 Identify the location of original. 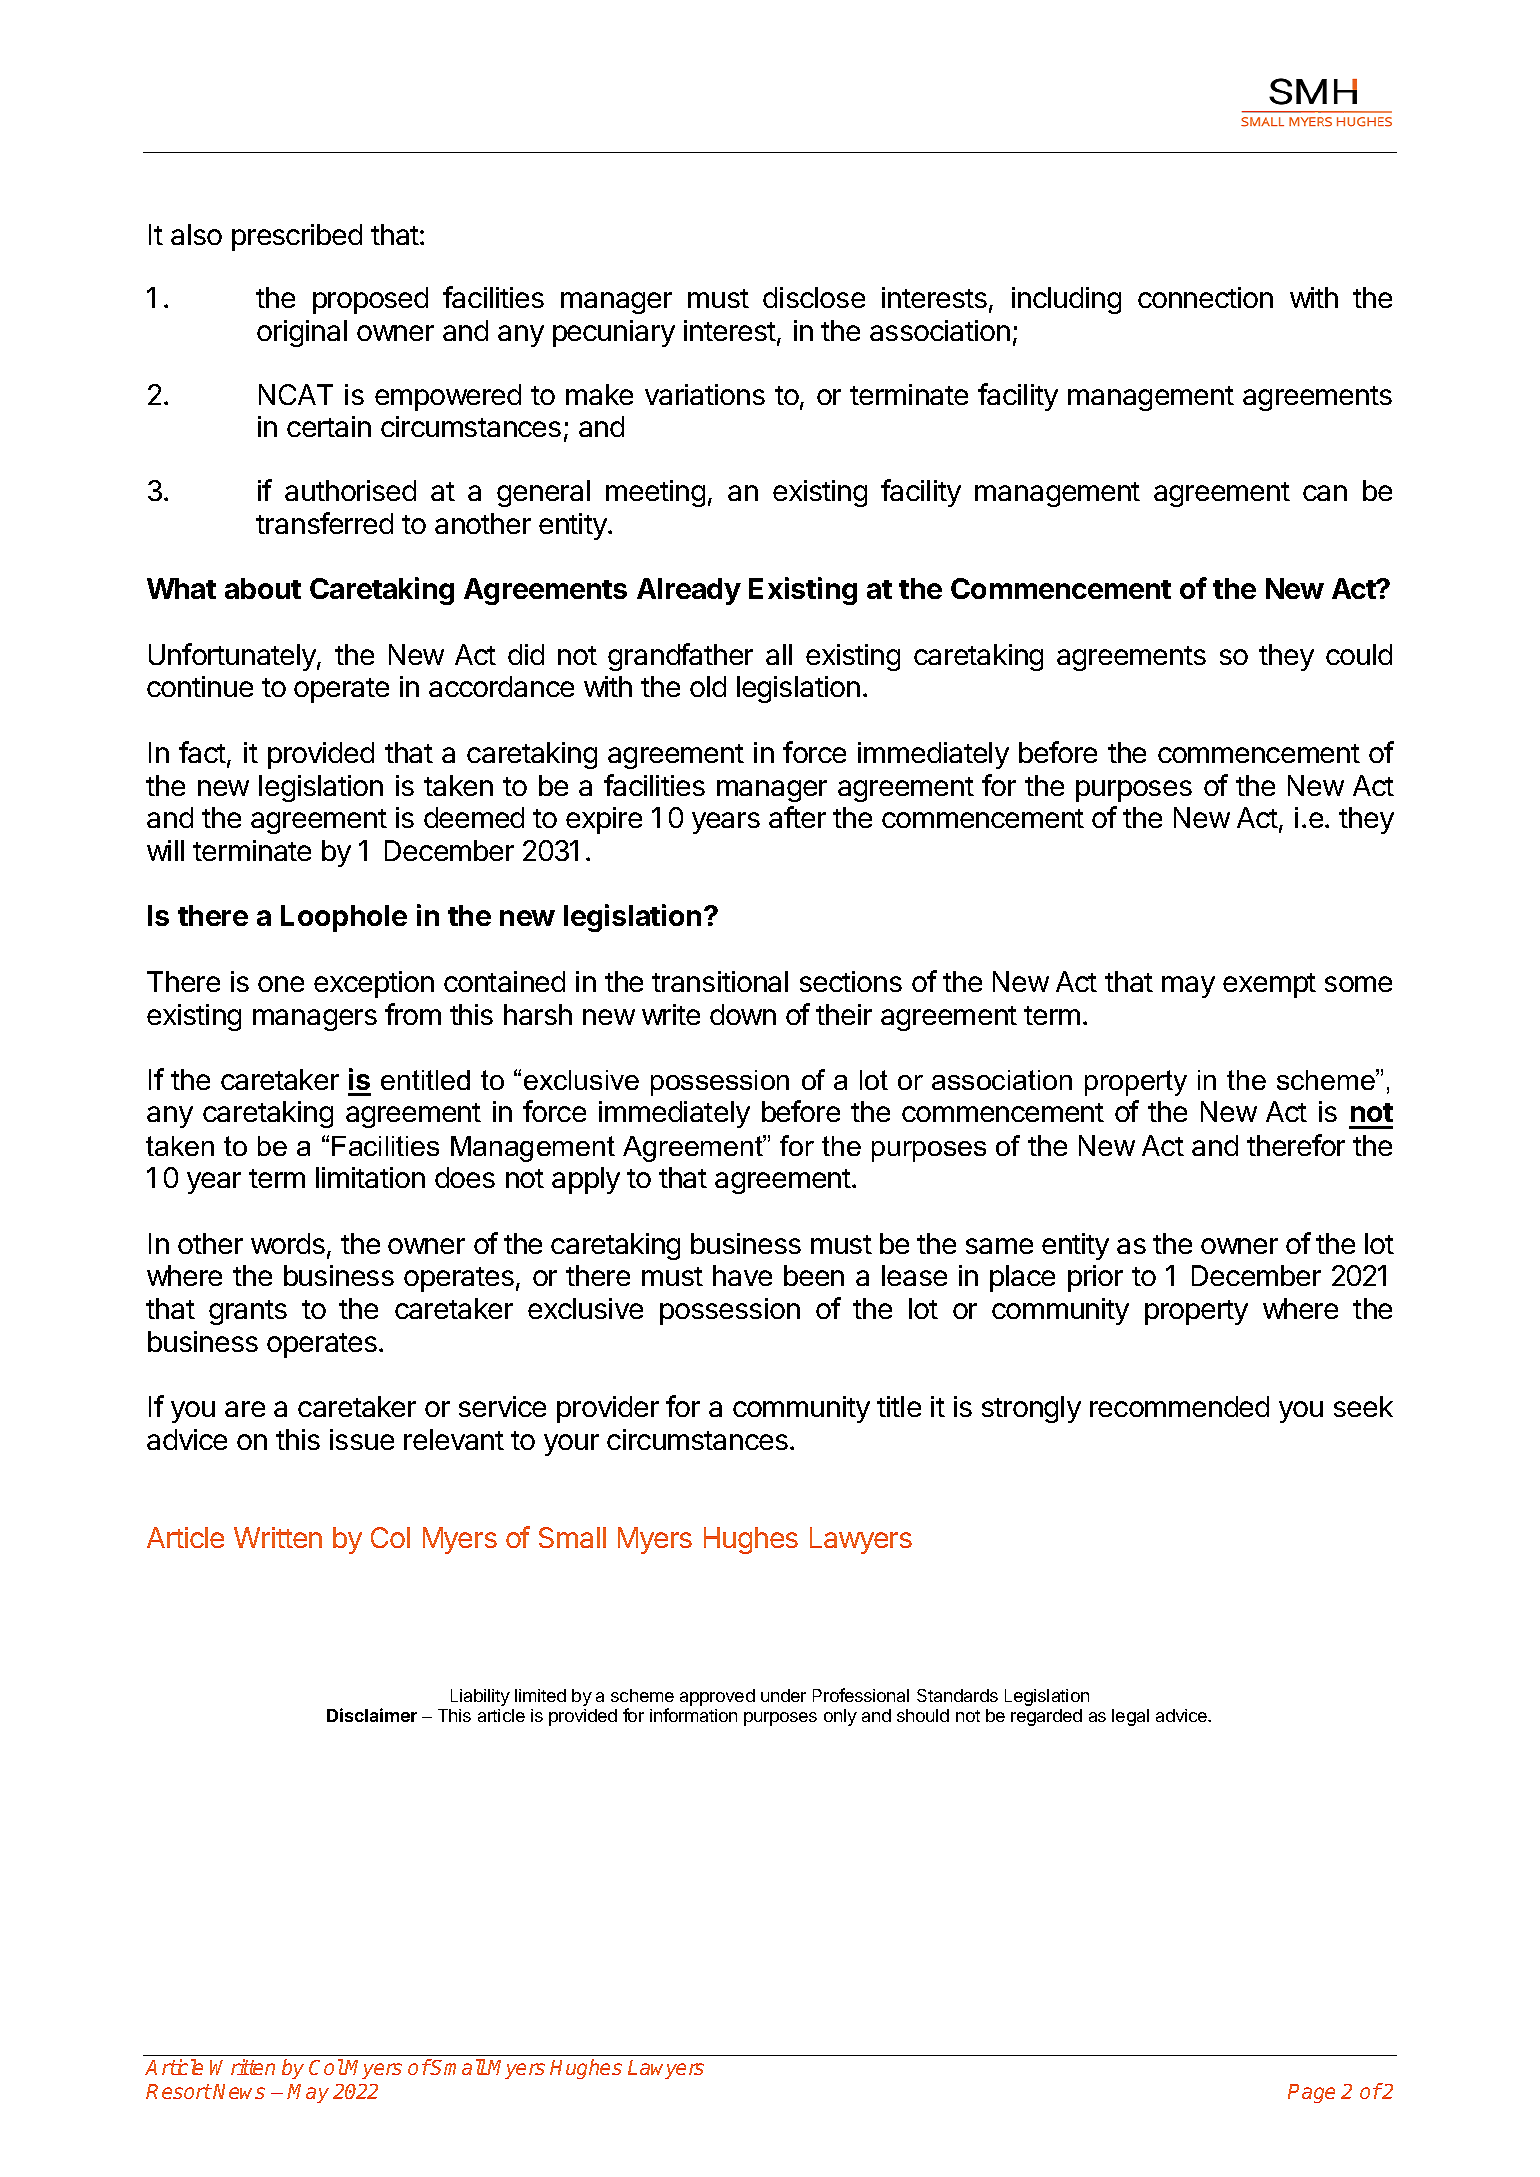
(302, 333).
